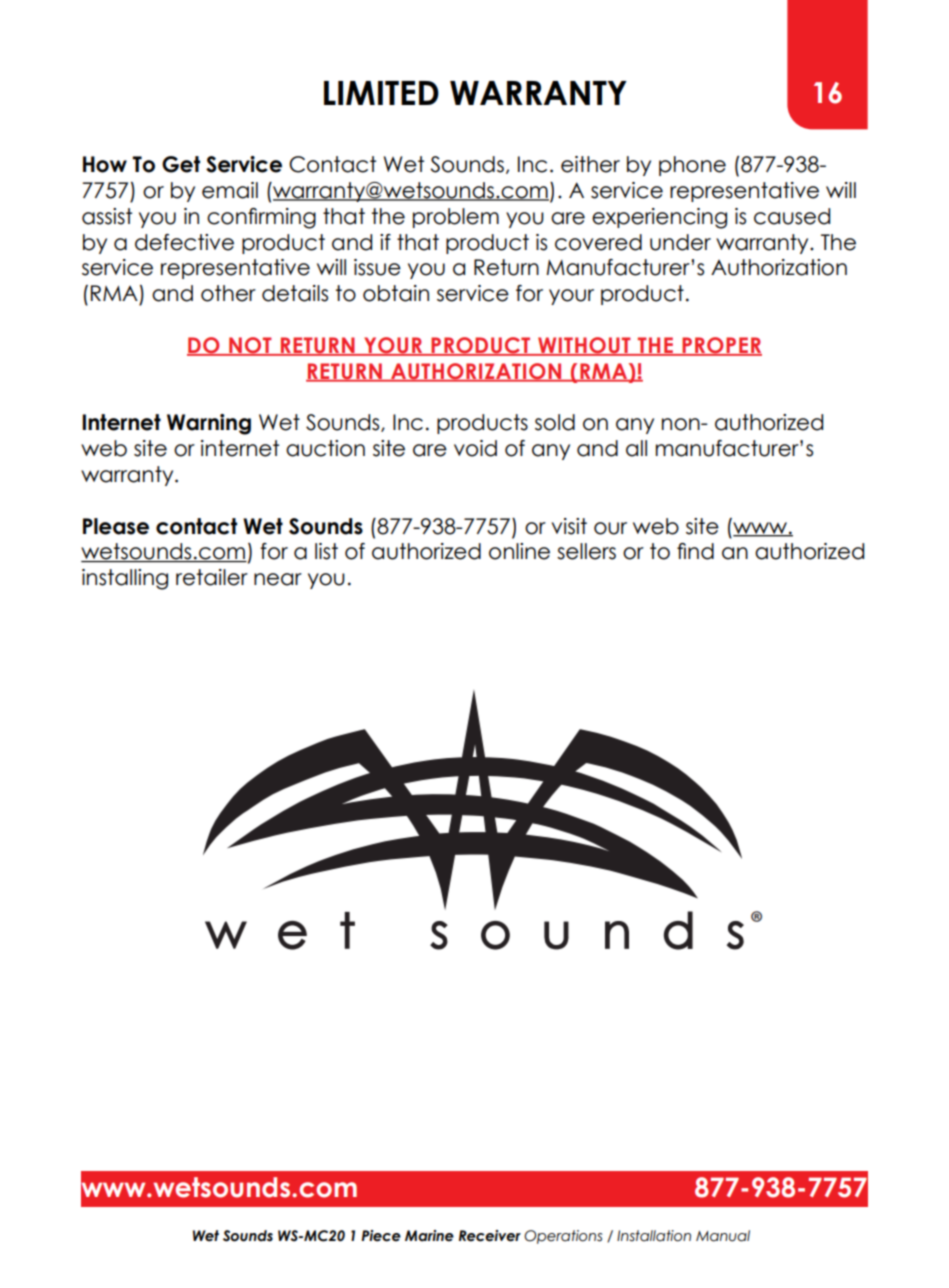 Image resolution: width=949 pixels, height=1288 pixels. I want to click on phone, so click(692, 166).
